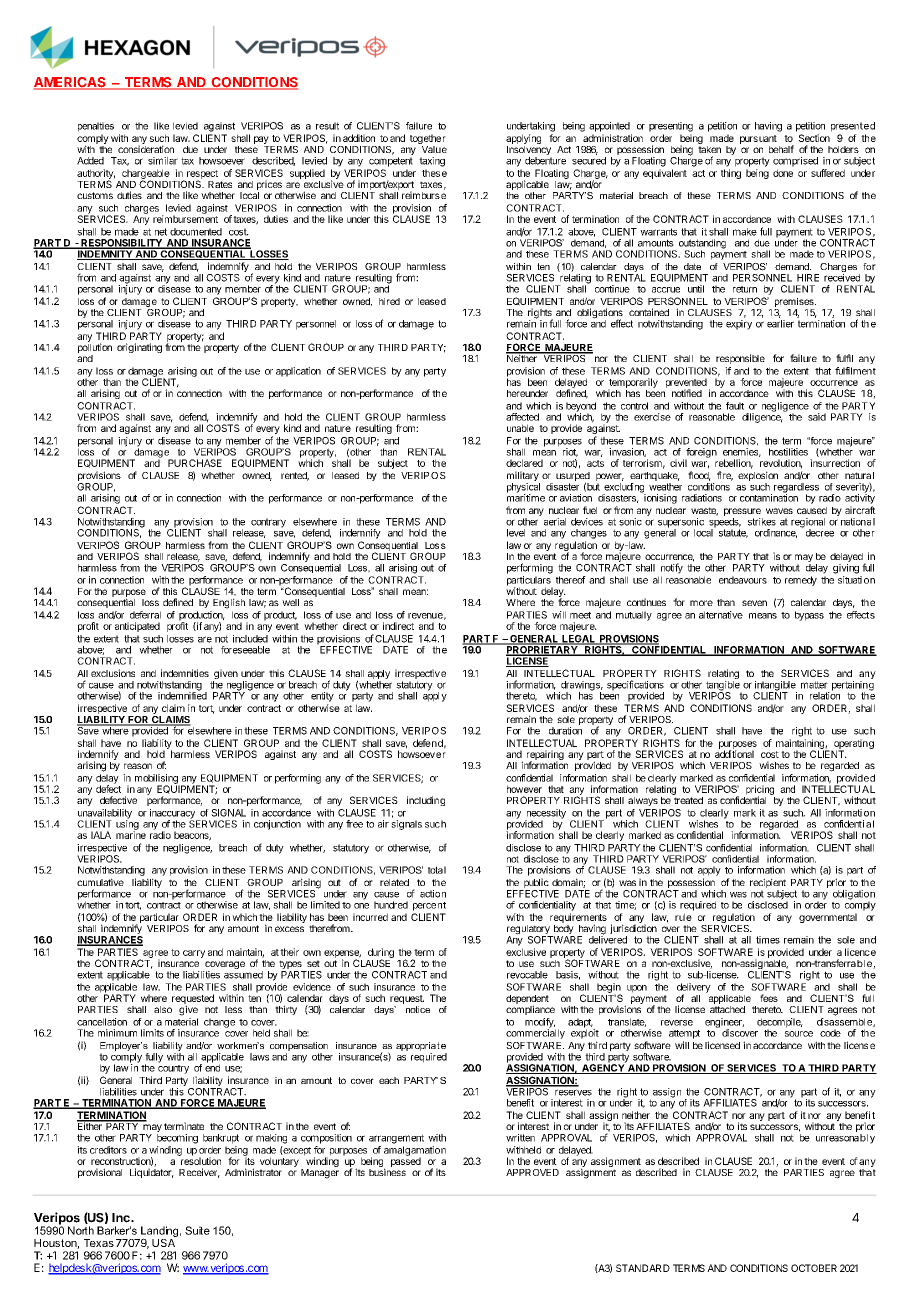 This screenshot has height=1308, width=924. Describe the element at coordinates (432, 162) in the screenshot. I see `taxing` at that location.
